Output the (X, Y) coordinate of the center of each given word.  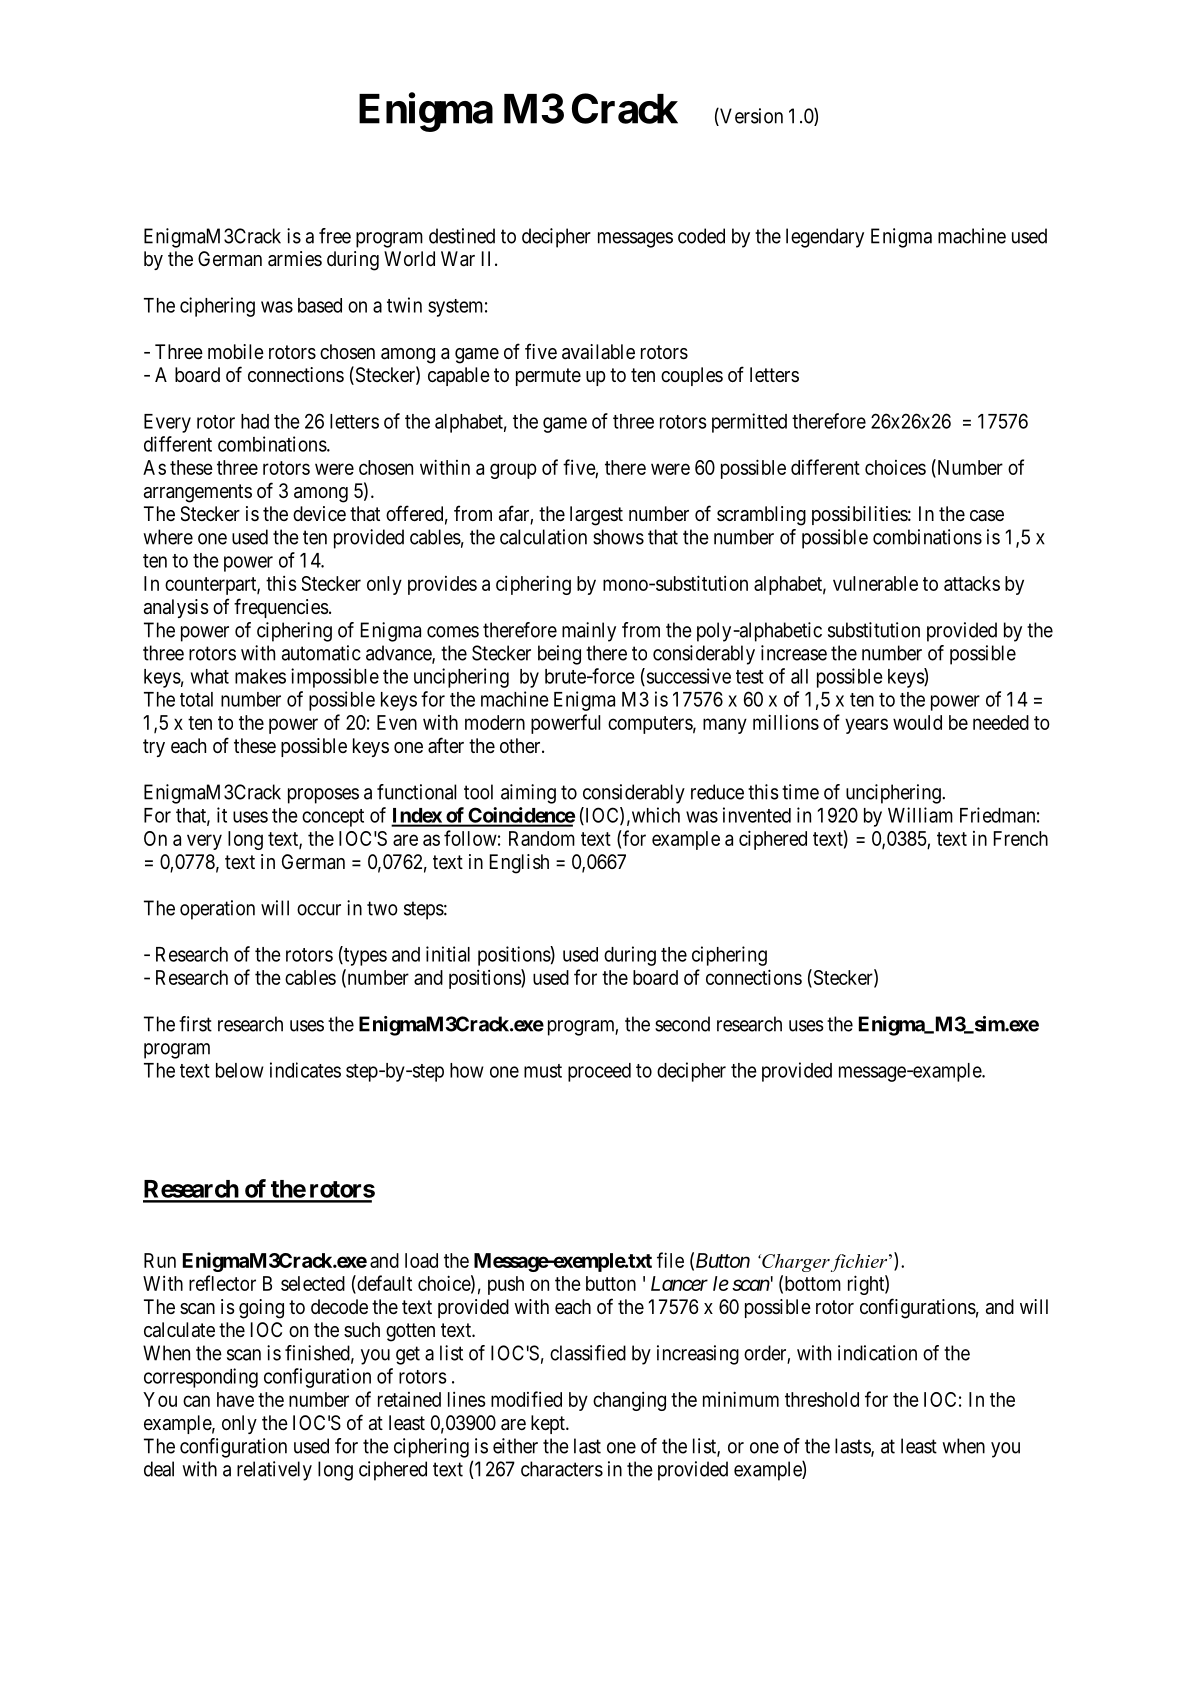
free (335, 236)
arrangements (198, 493)
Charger (796, 1263)
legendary (825, 238)
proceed (599, 1072)
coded (701, 236)
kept (549, 1424)
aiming (528, 794)
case (987, 516)
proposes (323, 796)
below (240, 1070)
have (235, 1399)
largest (596, 516)
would (917, 722)
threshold (822, 1399)
